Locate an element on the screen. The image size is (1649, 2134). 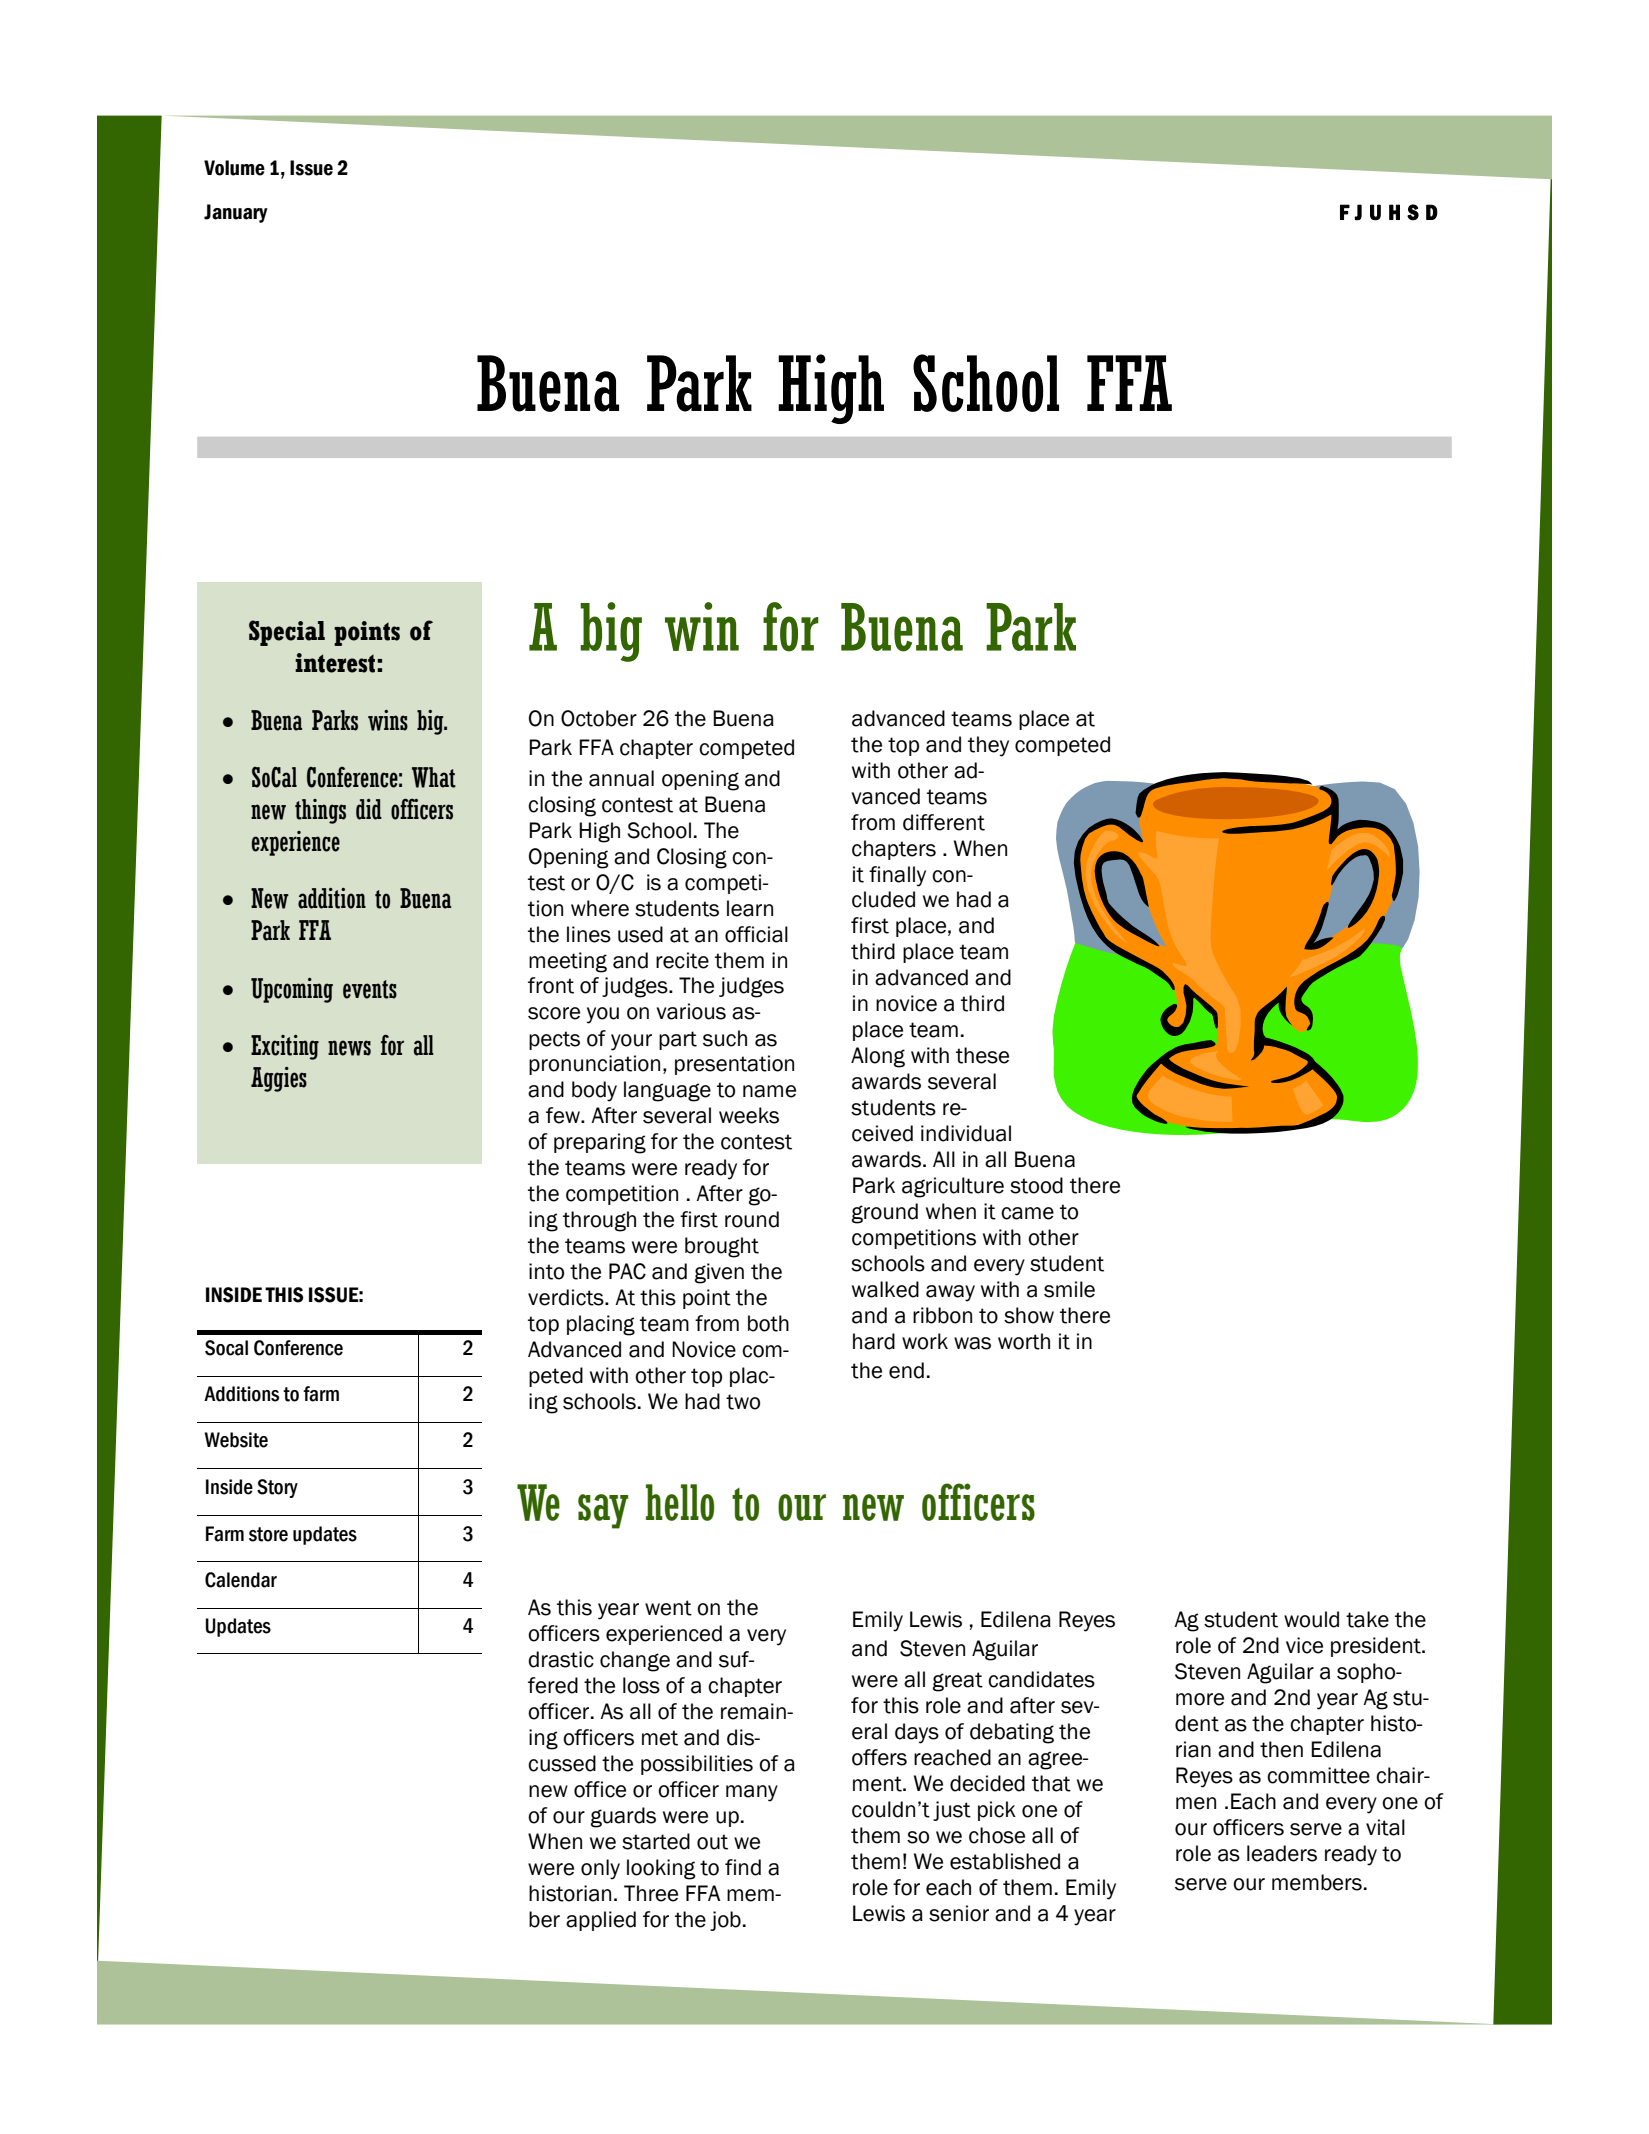
find is located at coordinates (743, 1867).
